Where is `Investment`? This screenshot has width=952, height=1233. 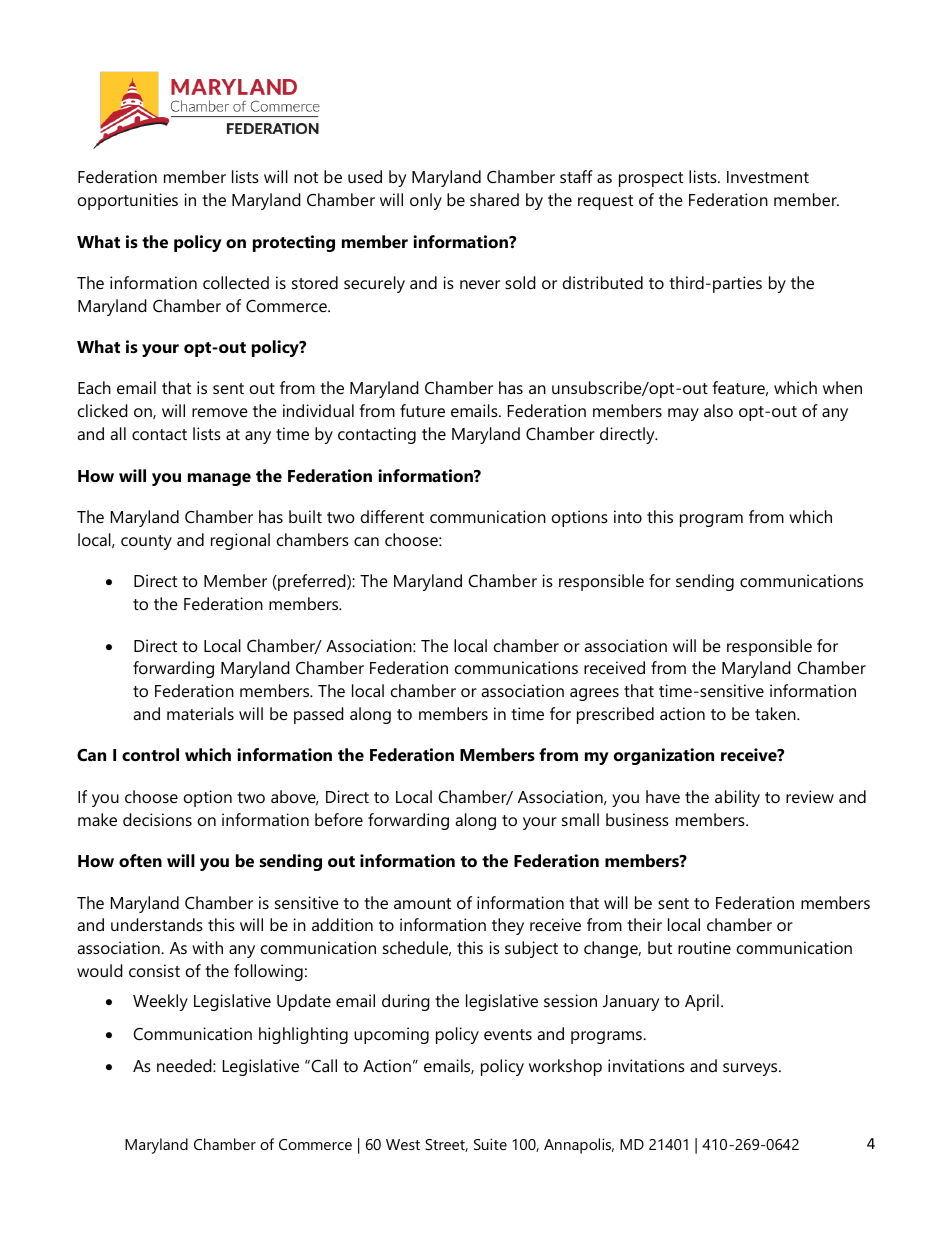 Investment is located at coordinates (768, 177).
